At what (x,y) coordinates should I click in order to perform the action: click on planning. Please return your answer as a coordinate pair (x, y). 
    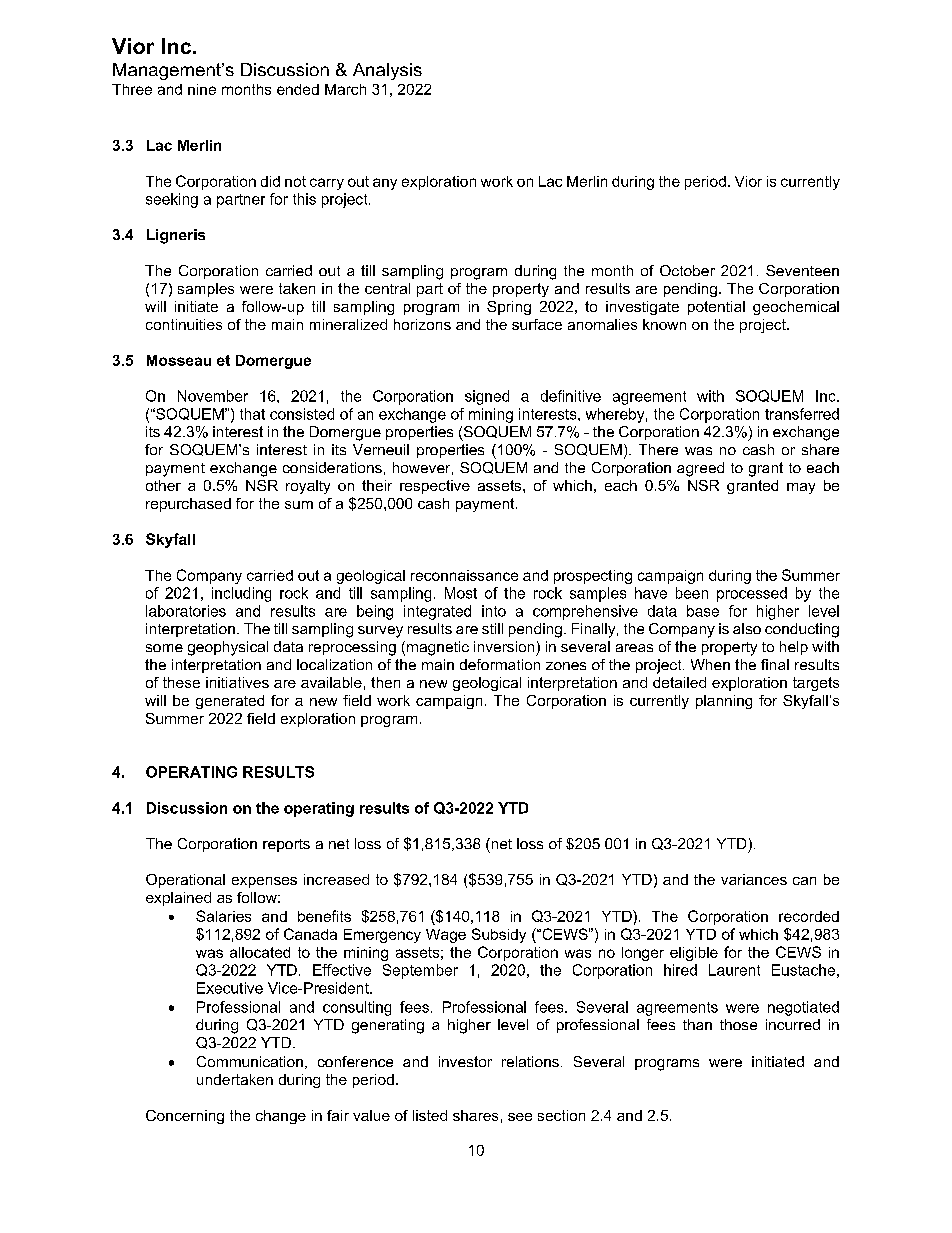
    Looking at the image, I should click on (724, 702).
